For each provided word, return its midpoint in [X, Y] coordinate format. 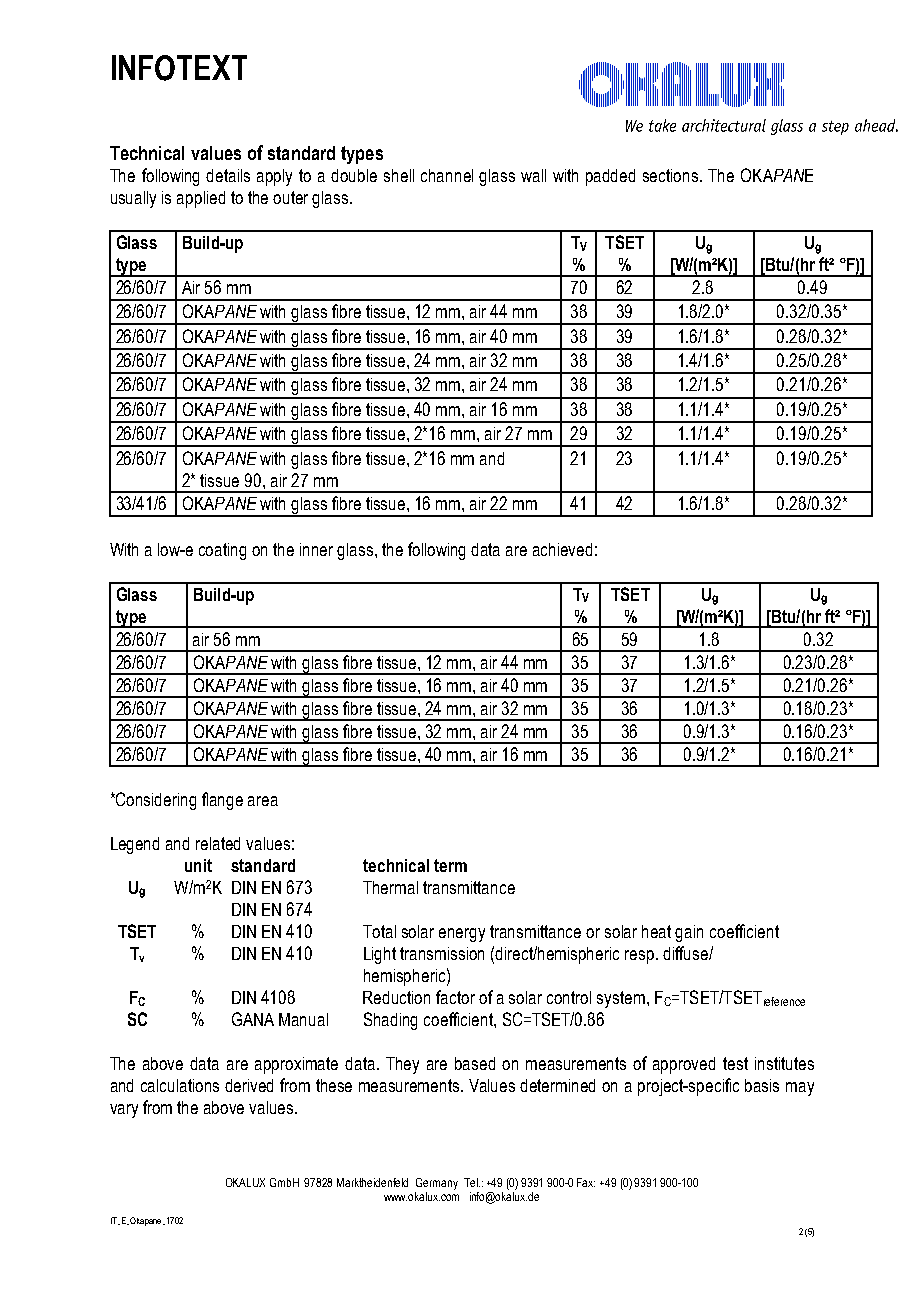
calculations [180, 1085]
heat [656, 931]
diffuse [686, 953]
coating [222, 551]
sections [672, 175]
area [263, 801]
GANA [253, 1019]
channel [447, 175]
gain [689, 933]
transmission [442, 953]
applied [201, 199]
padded [610, 177]
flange [222, 801]
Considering [155, 801]
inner [316, 549]
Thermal [390, 887]
